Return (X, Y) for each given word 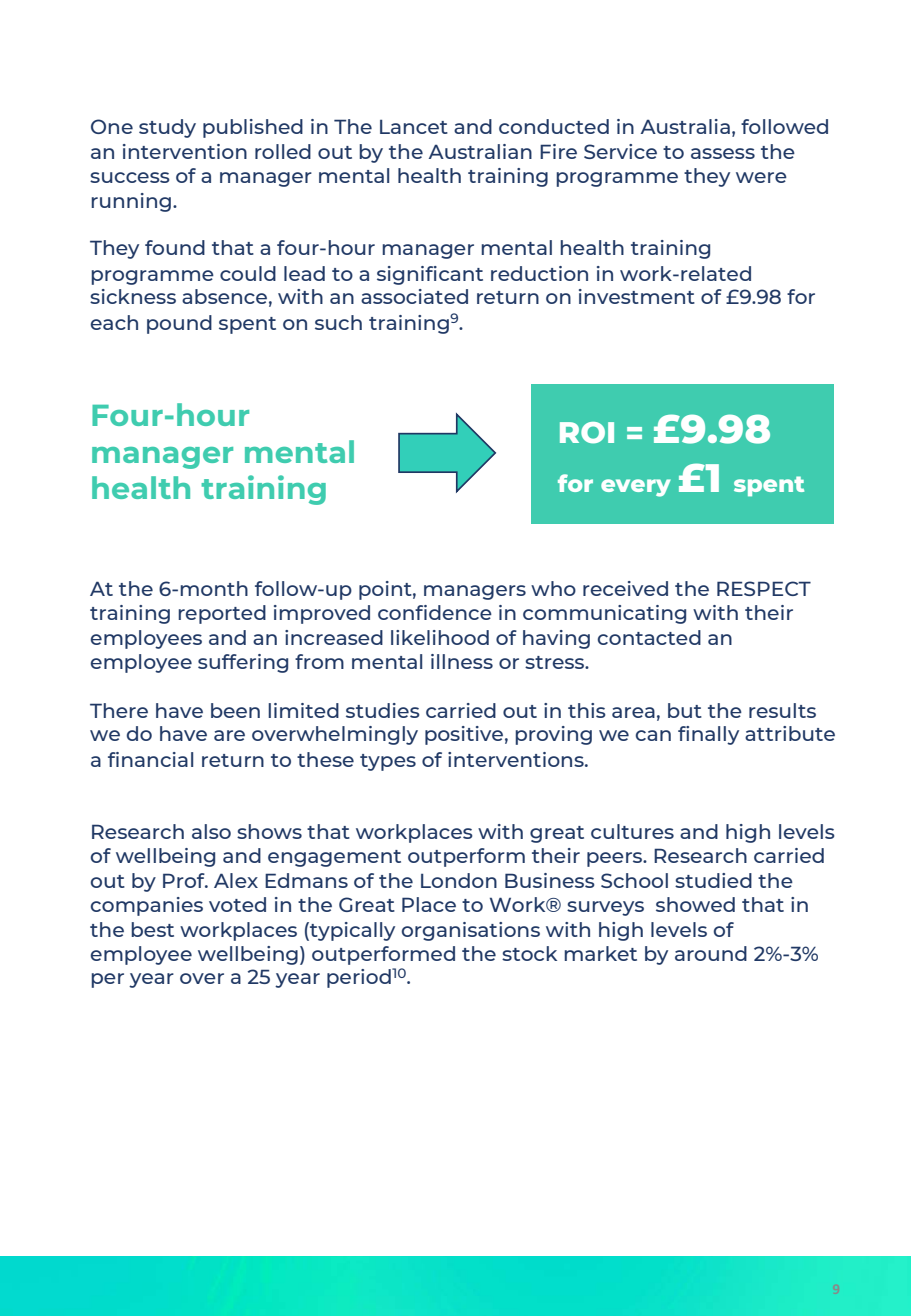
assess (723, 153)
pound (179, 324)
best (152, 929)
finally (708, 735)
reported (222, 614)
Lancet (414, 126)
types (388, 762)
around (711, 953)
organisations (471, 931)
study (167, 128)
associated (414, 296)
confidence (435, 612)
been (235, 710)
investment (637, 296)
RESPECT (764, 588)
